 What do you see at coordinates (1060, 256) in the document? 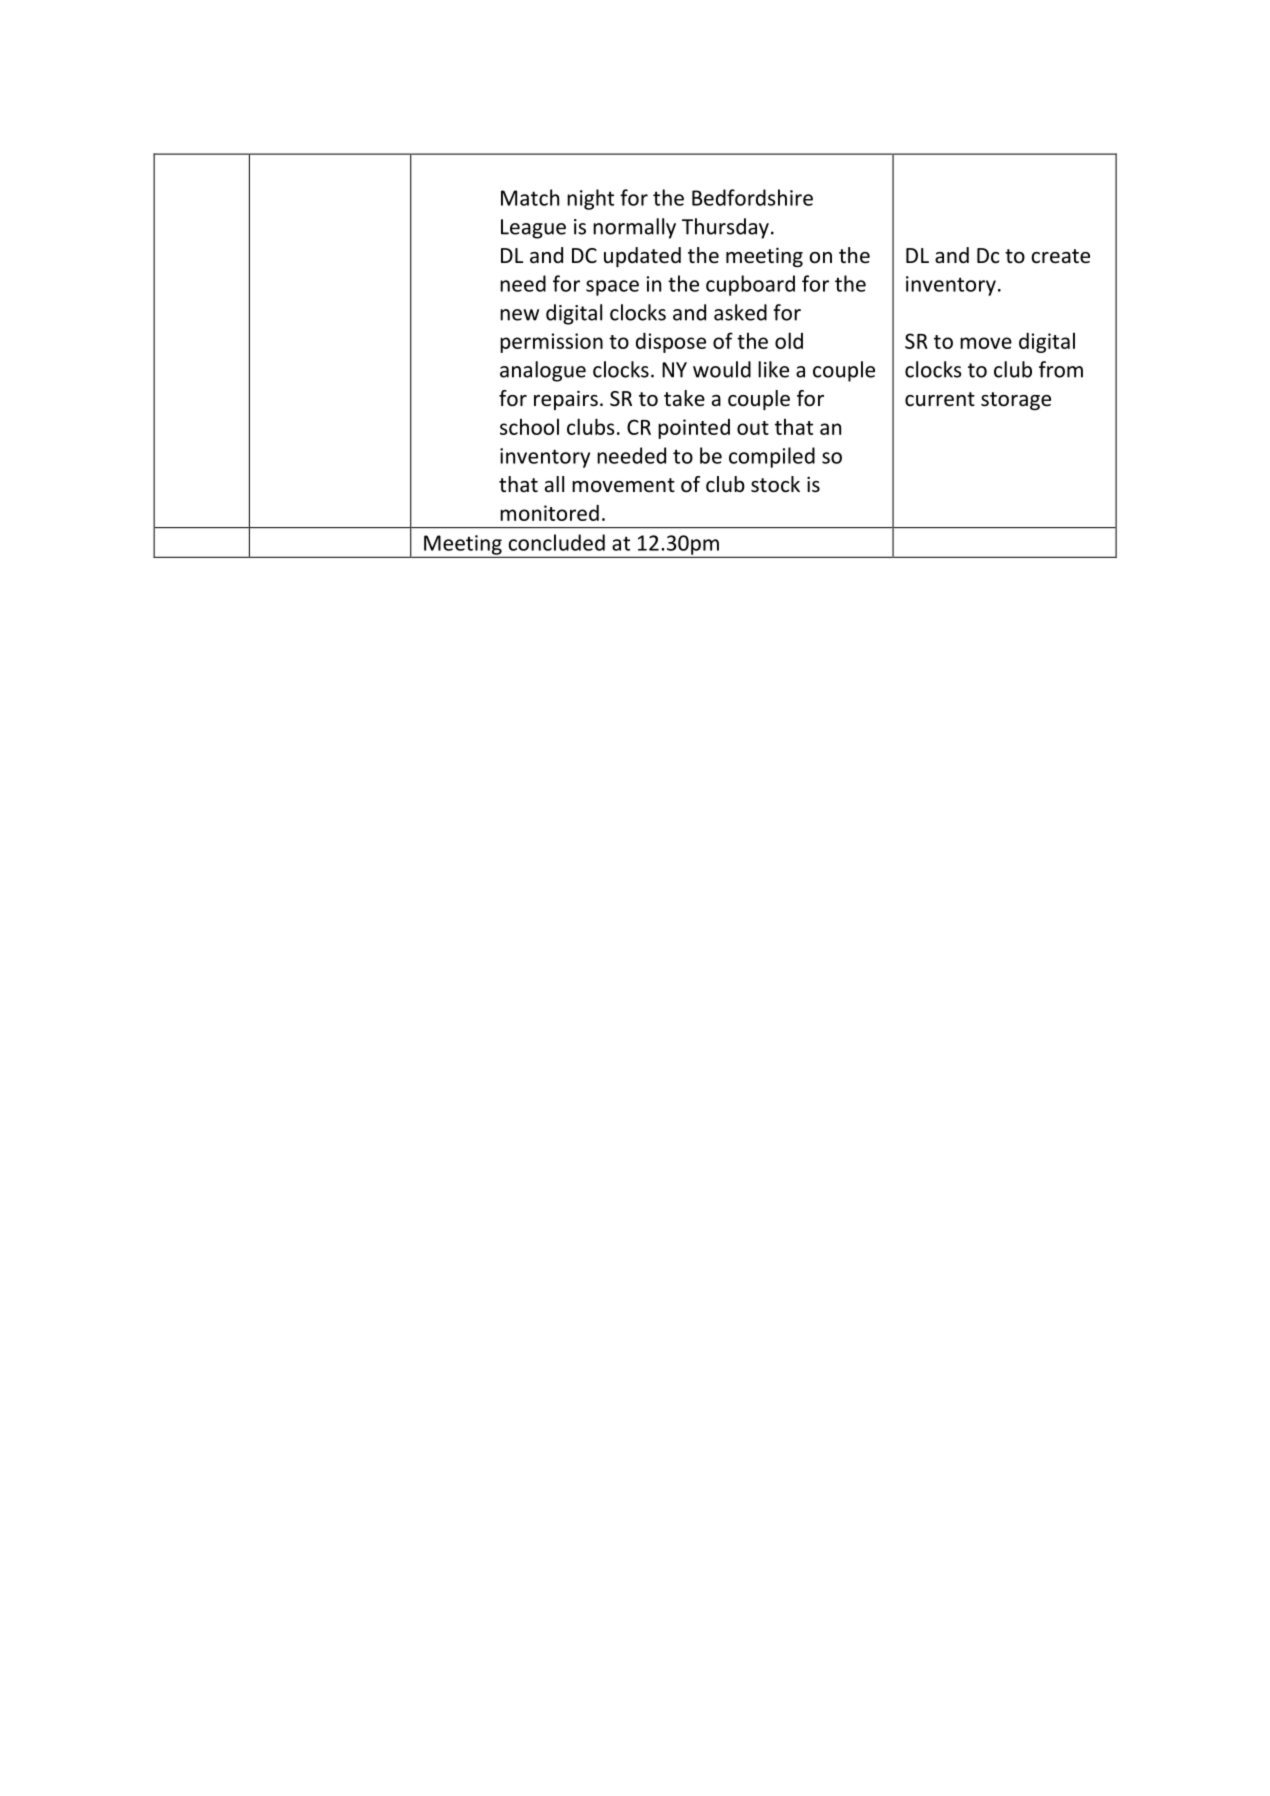
I see `create` at bounding box center [1060, 256].
